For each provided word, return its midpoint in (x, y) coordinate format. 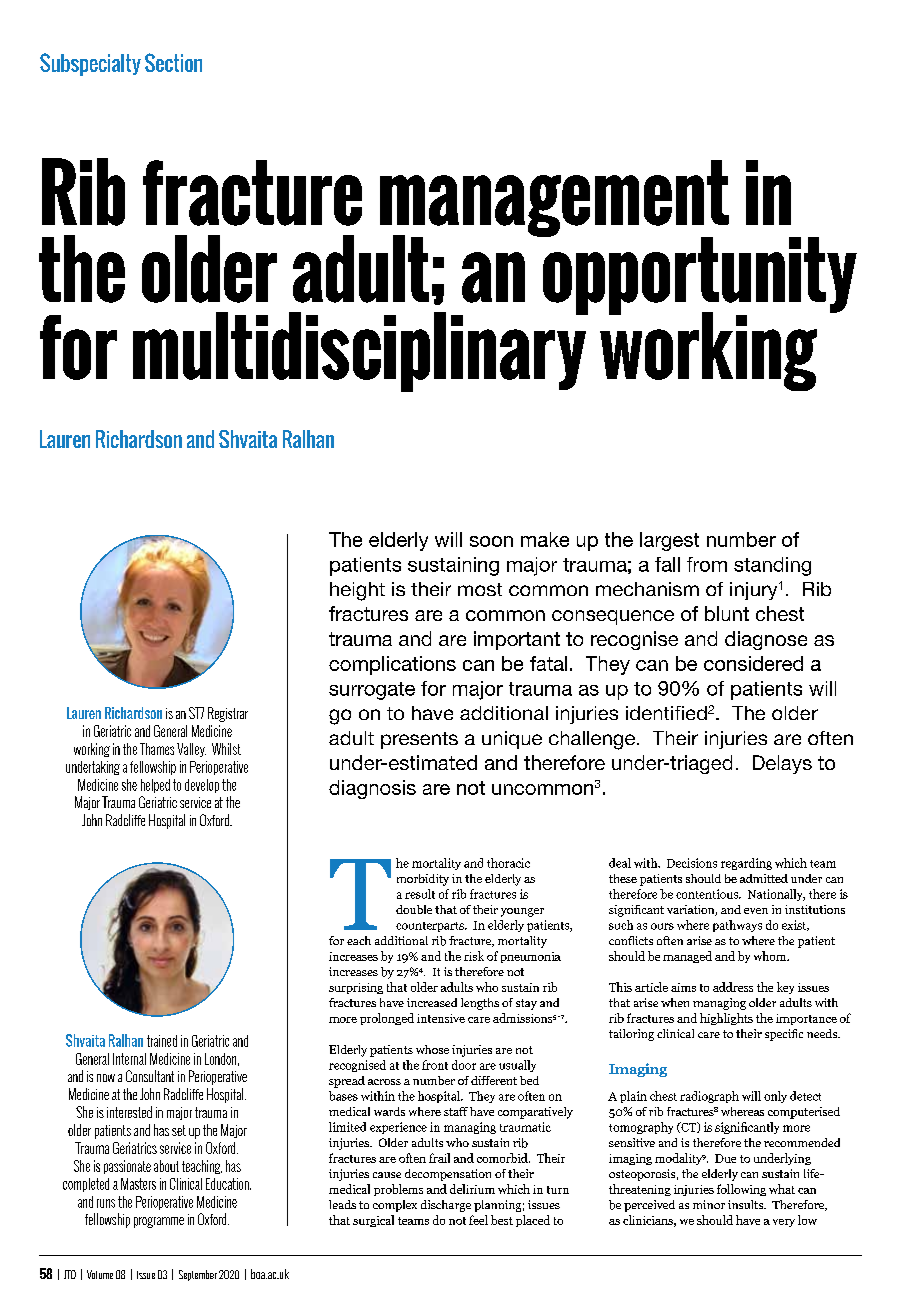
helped (155, 786)
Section (173, 62)
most (480, 589)
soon (491, 541)
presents (419, 740)
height (357, 591)
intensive (441, 1018)
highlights (726, 1019)
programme (159, 1222)
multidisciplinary (360, 351)
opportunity (699, 276)
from (707, 564)
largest (669, 541)
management (554, 199)
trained (162, 1041)
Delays (782, 764)
